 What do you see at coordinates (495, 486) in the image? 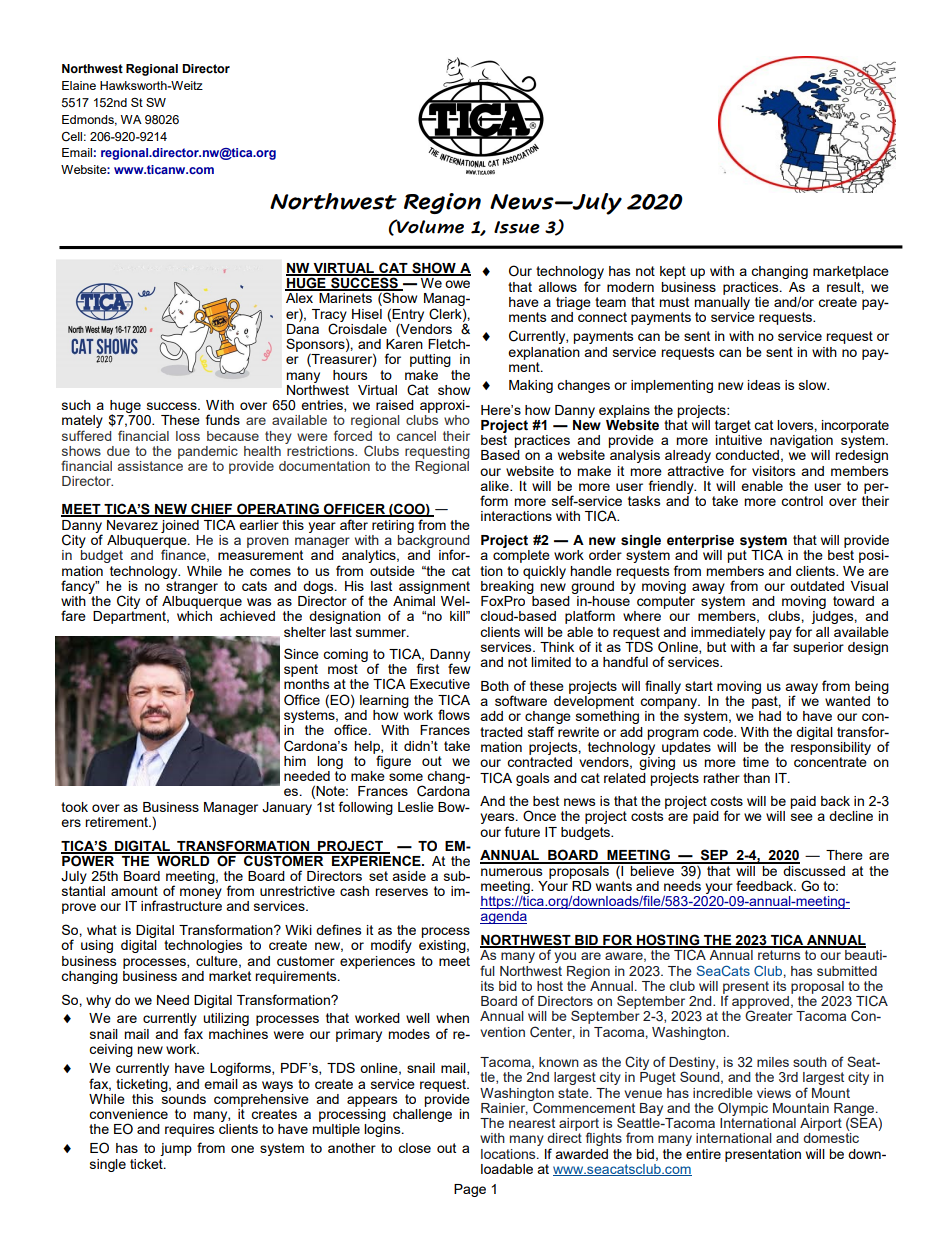
I see `alike` at bounding box center [495, 486].
